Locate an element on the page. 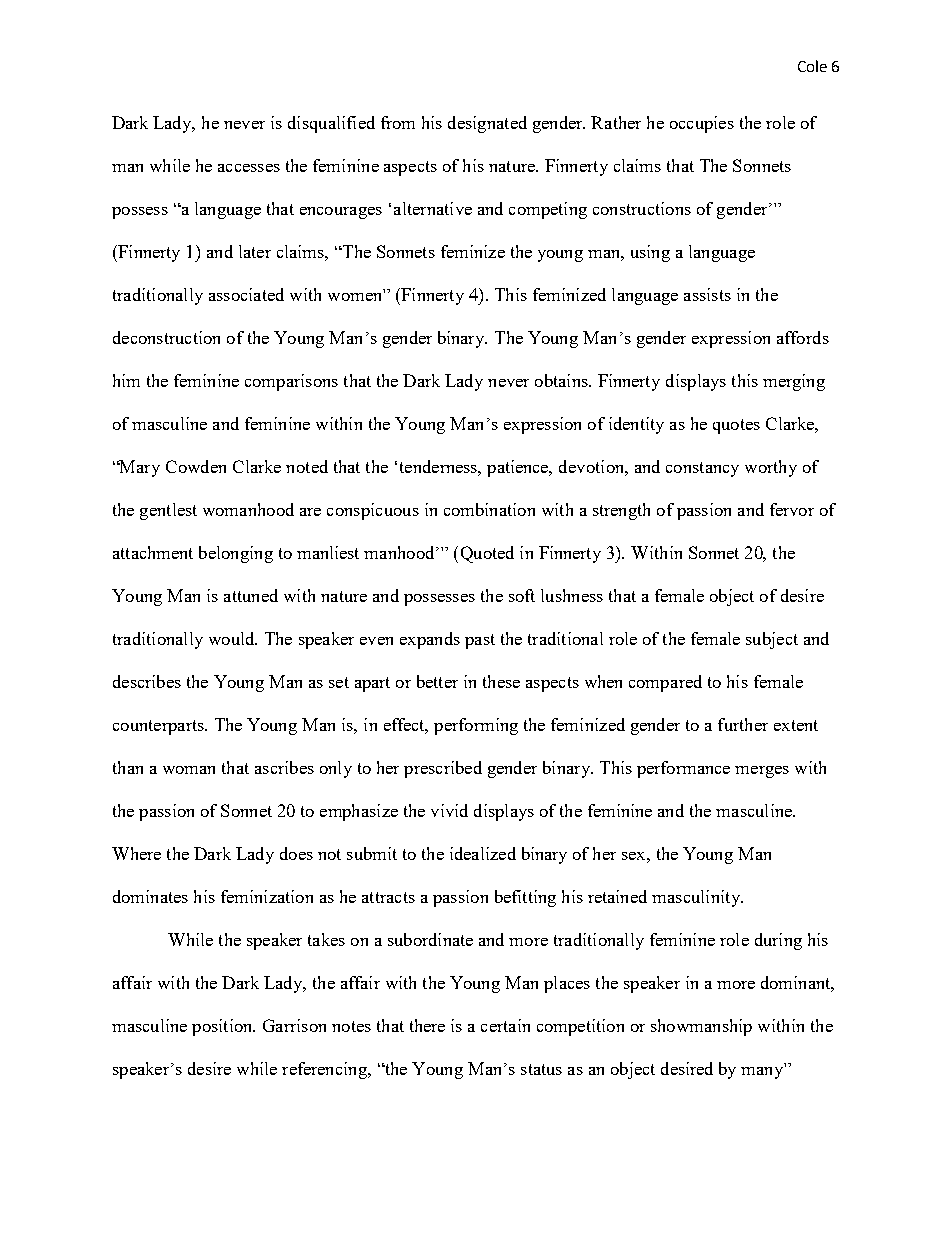 The height and width of the document is (1233, 952). certain is located at coordinates (505, 1025).
